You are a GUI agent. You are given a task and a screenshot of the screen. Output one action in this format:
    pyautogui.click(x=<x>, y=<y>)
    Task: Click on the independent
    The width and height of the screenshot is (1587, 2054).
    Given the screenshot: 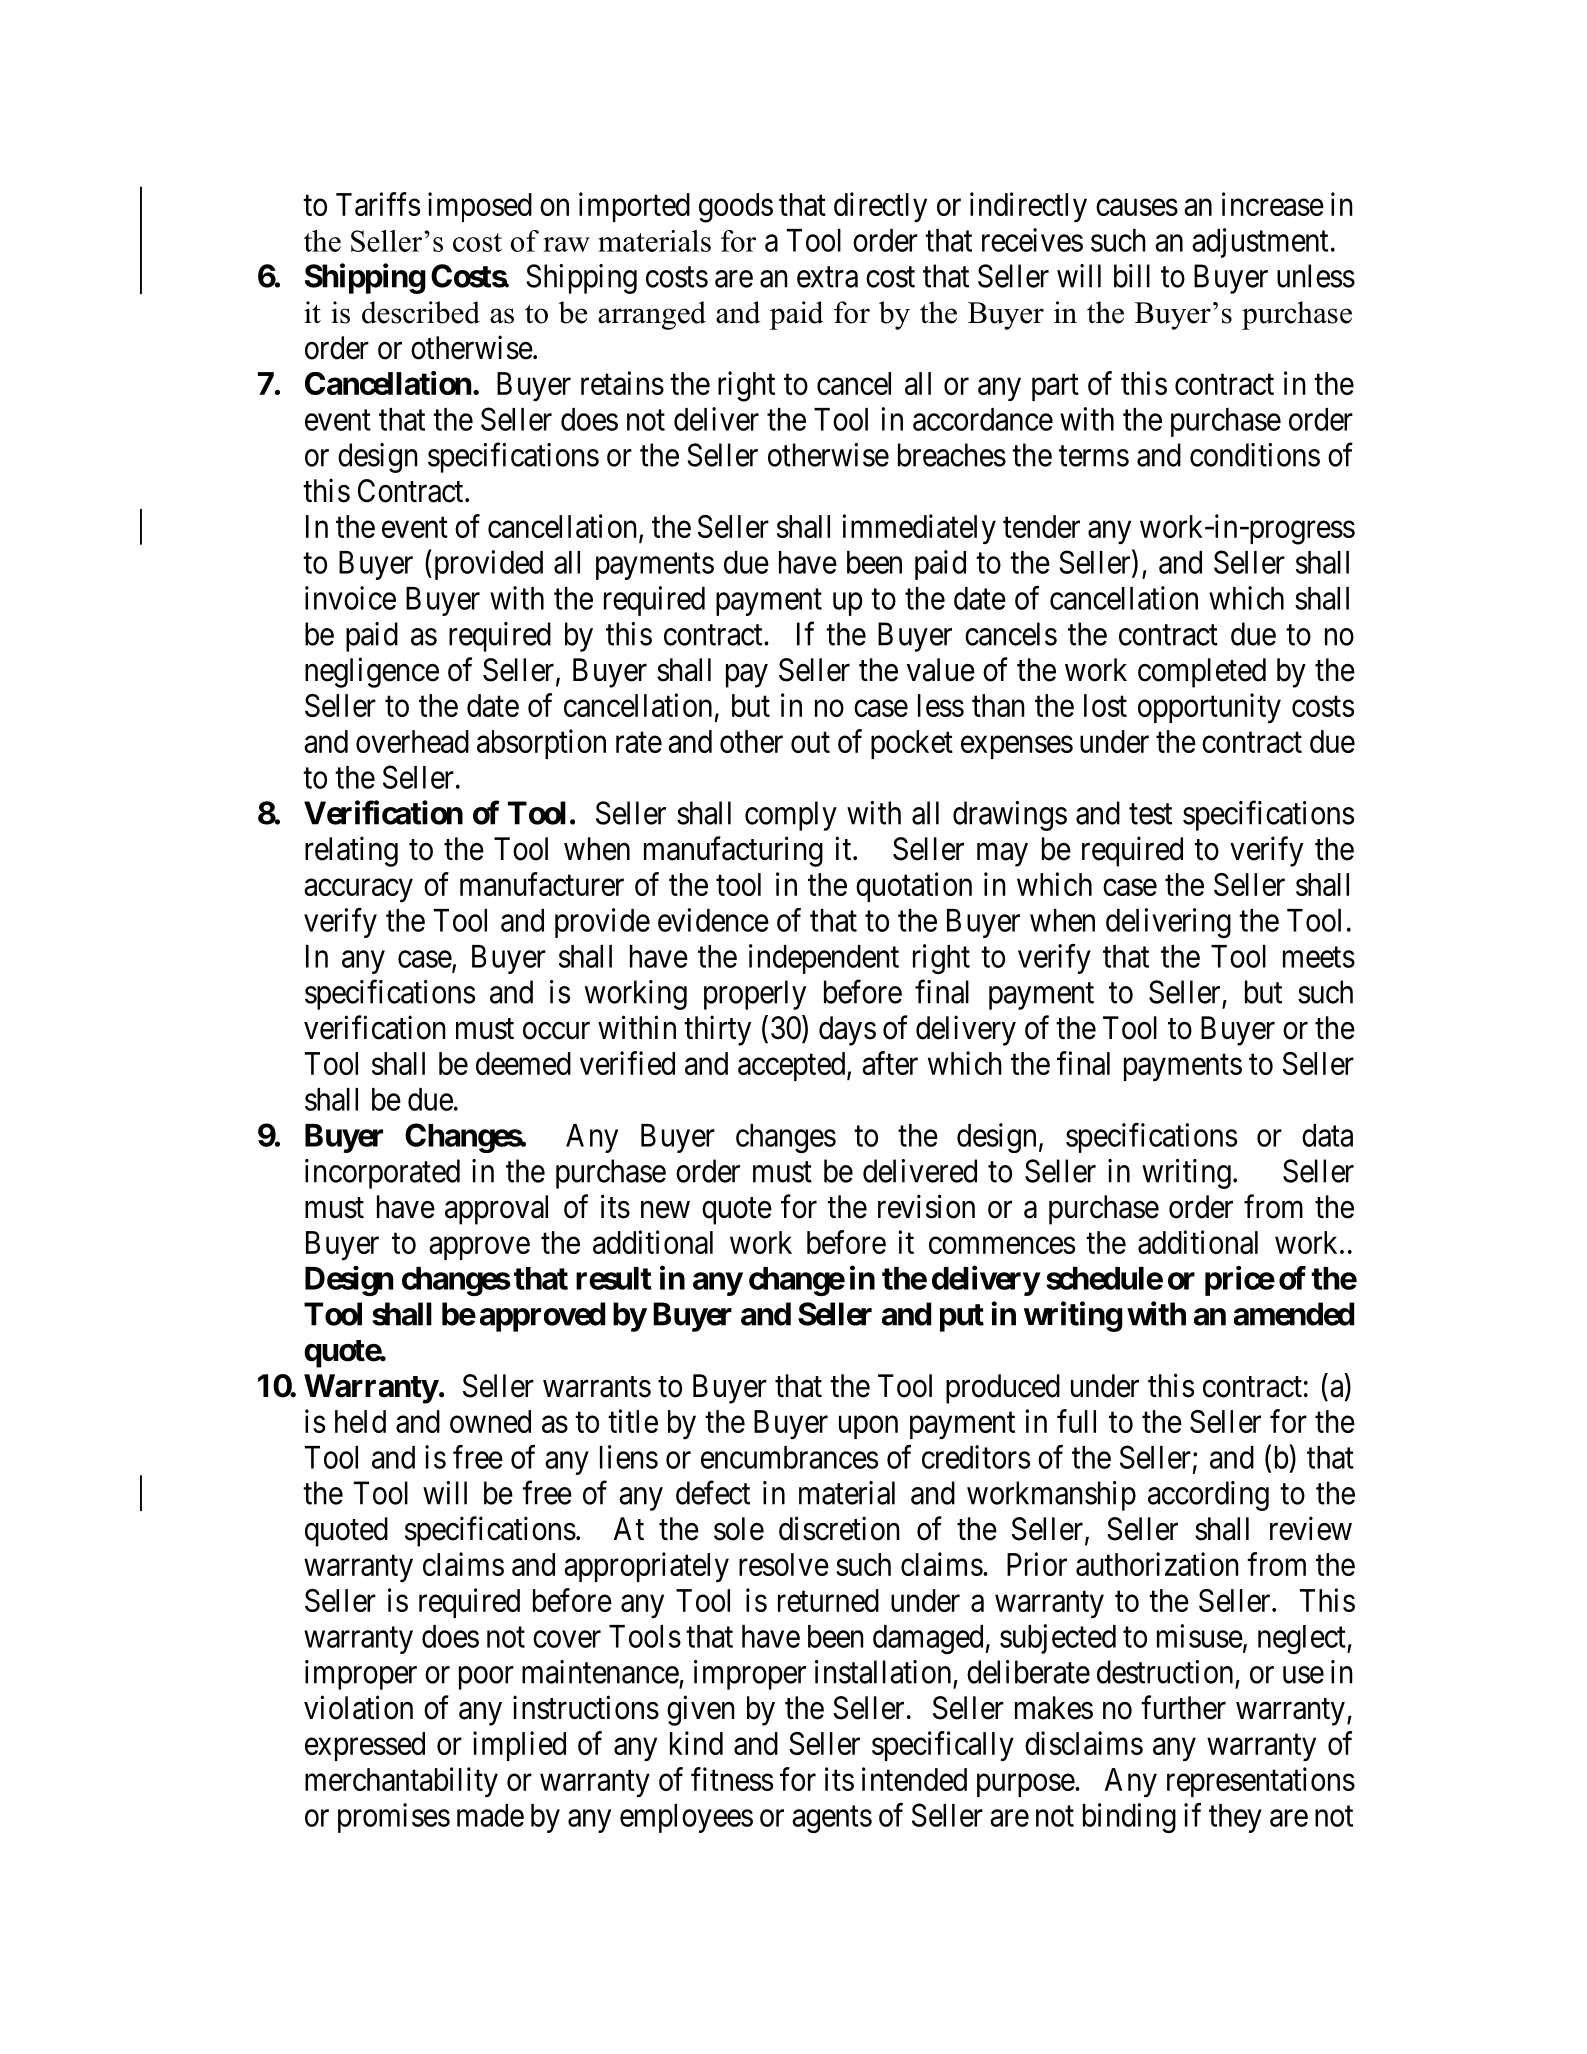 What is the action you would take?
    pyautogui.click(x=824, y=959)
